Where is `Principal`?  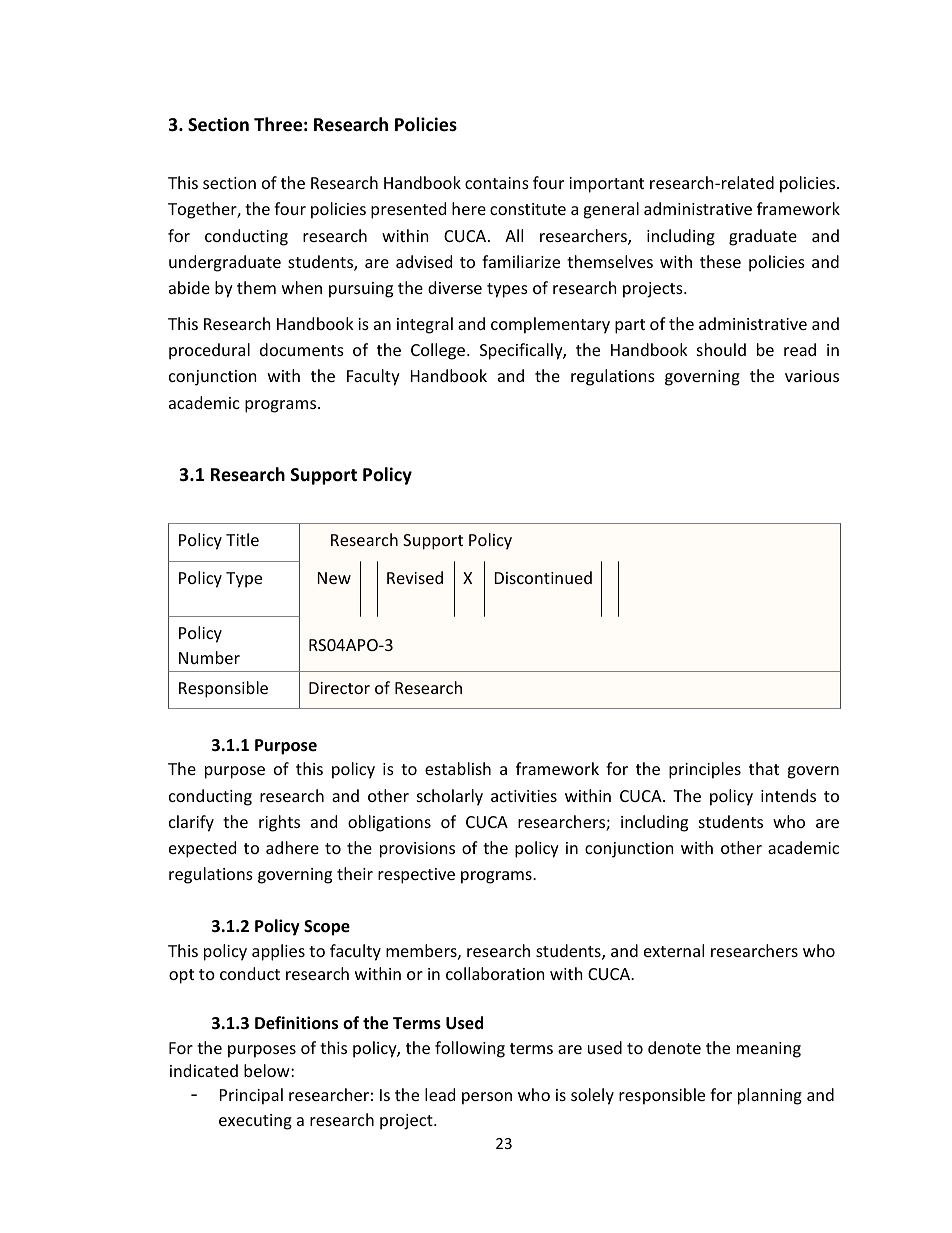
Principal is located at coordinates (251, 1096).
